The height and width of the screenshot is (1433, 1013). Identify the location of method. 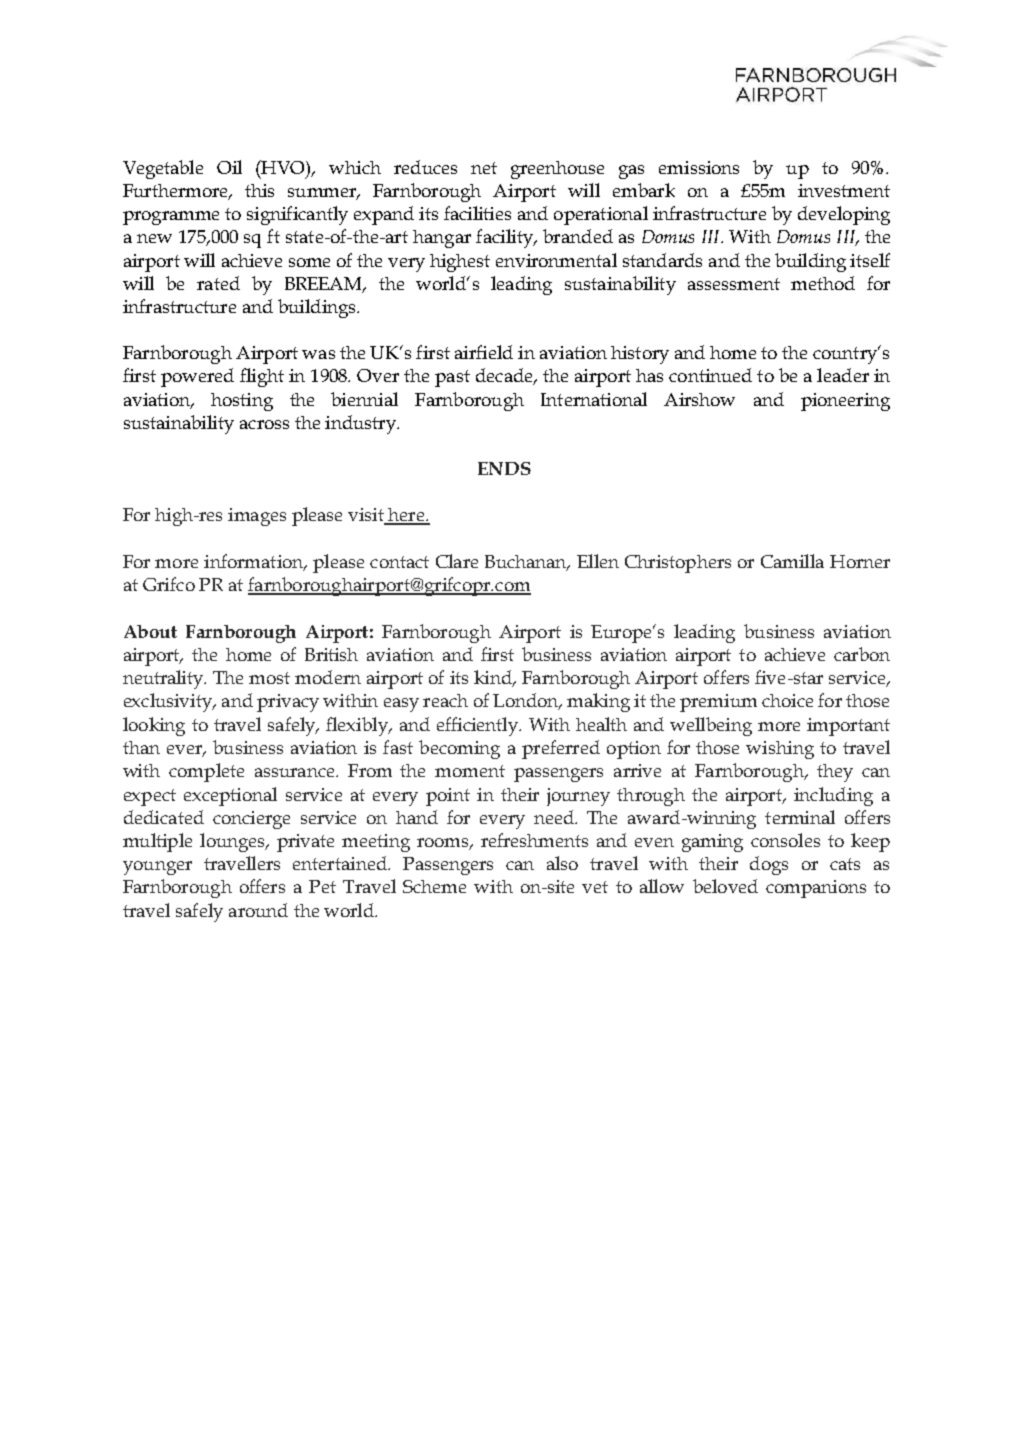
(823, 283).
